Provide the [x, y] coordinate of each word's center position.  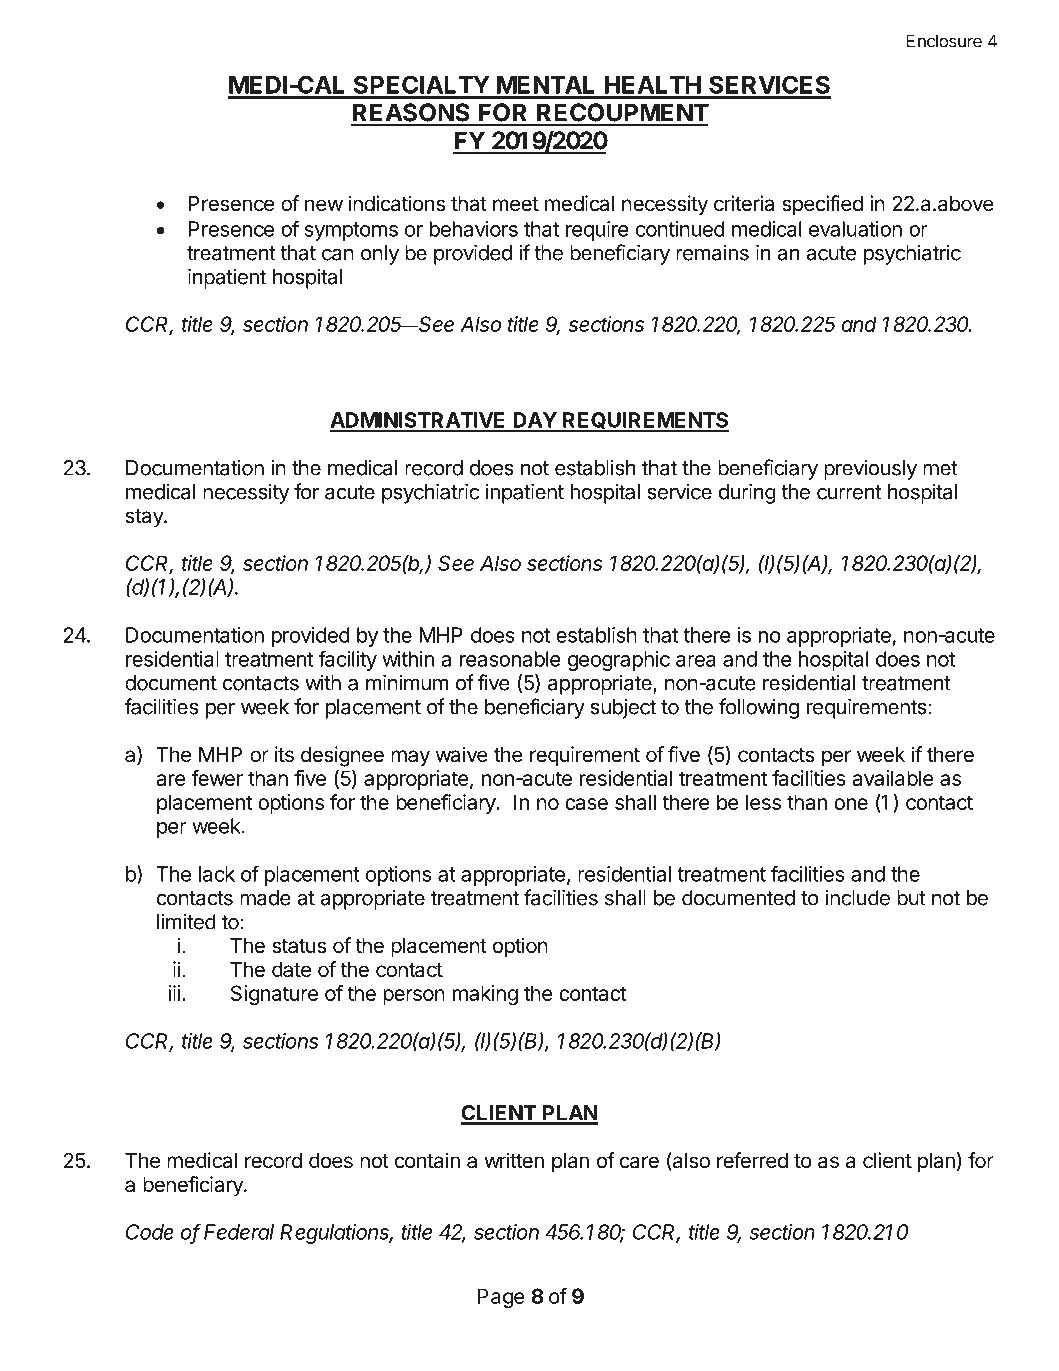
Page [501, 1298]
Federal [239, 1232]
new [324, 205]
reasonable [510, 659]
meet [516, 204]
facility [347, 660]
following [759, 708]
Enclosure [944, 41]
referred [752, 1160]
